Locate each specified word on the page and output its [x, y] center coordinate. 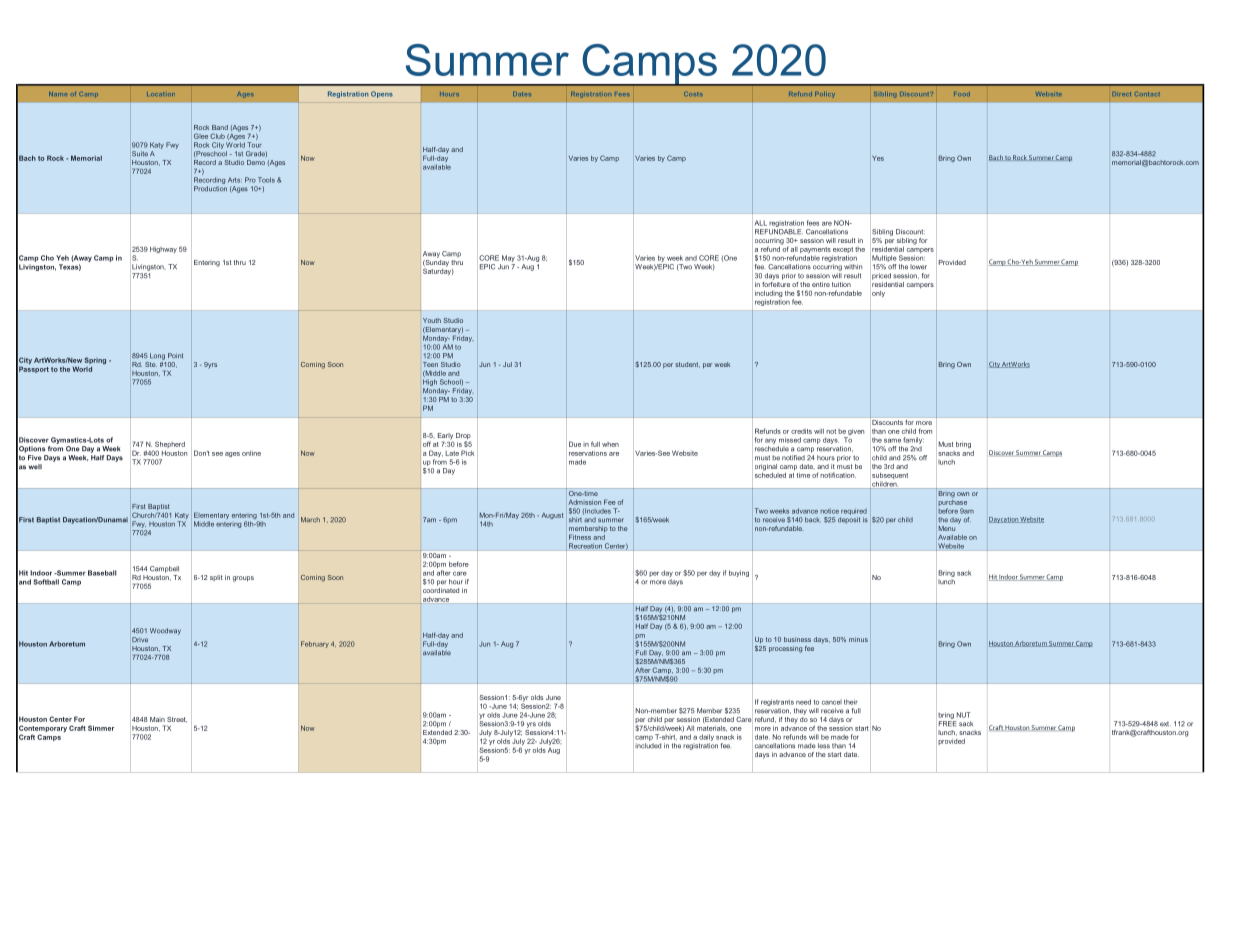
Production [210, 189]
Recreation [585, 546]
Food [962, 94]
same [892, 440]
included [648, 746]
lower [918, 267]
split [216, 578]
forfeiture [776, 283]
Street [177, 720]
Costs [693, 94]
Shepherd [169, 446]
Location [161, 94]
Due [575, 444]
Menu [947, 528]
